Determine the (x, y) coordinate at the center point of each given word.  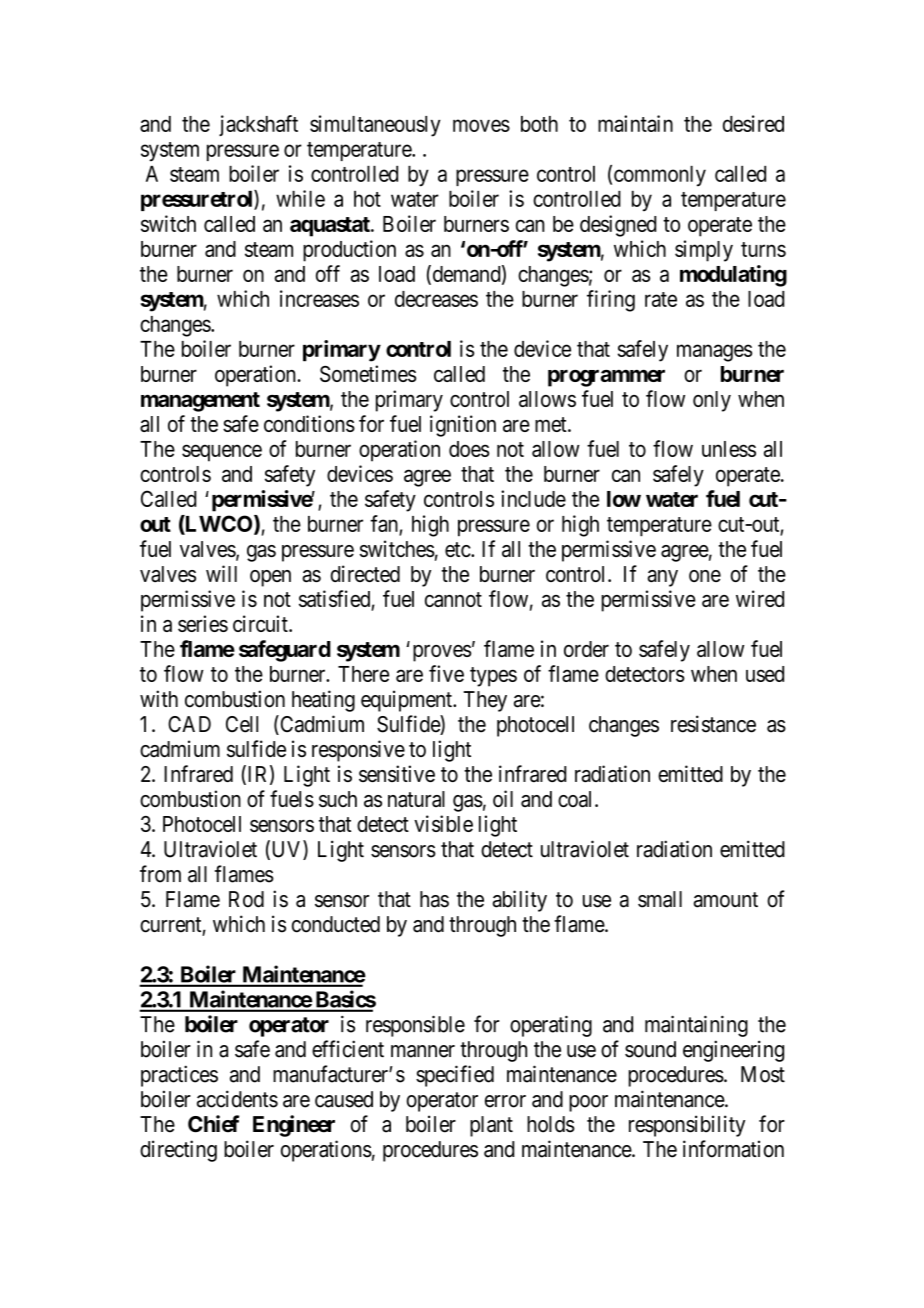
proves (442, 653)
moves (481, 125)
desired (753, 123)
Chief (213, 1124)
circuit (261, 623)
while (300, 198)
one (705, 576)
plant (491, 1126)
